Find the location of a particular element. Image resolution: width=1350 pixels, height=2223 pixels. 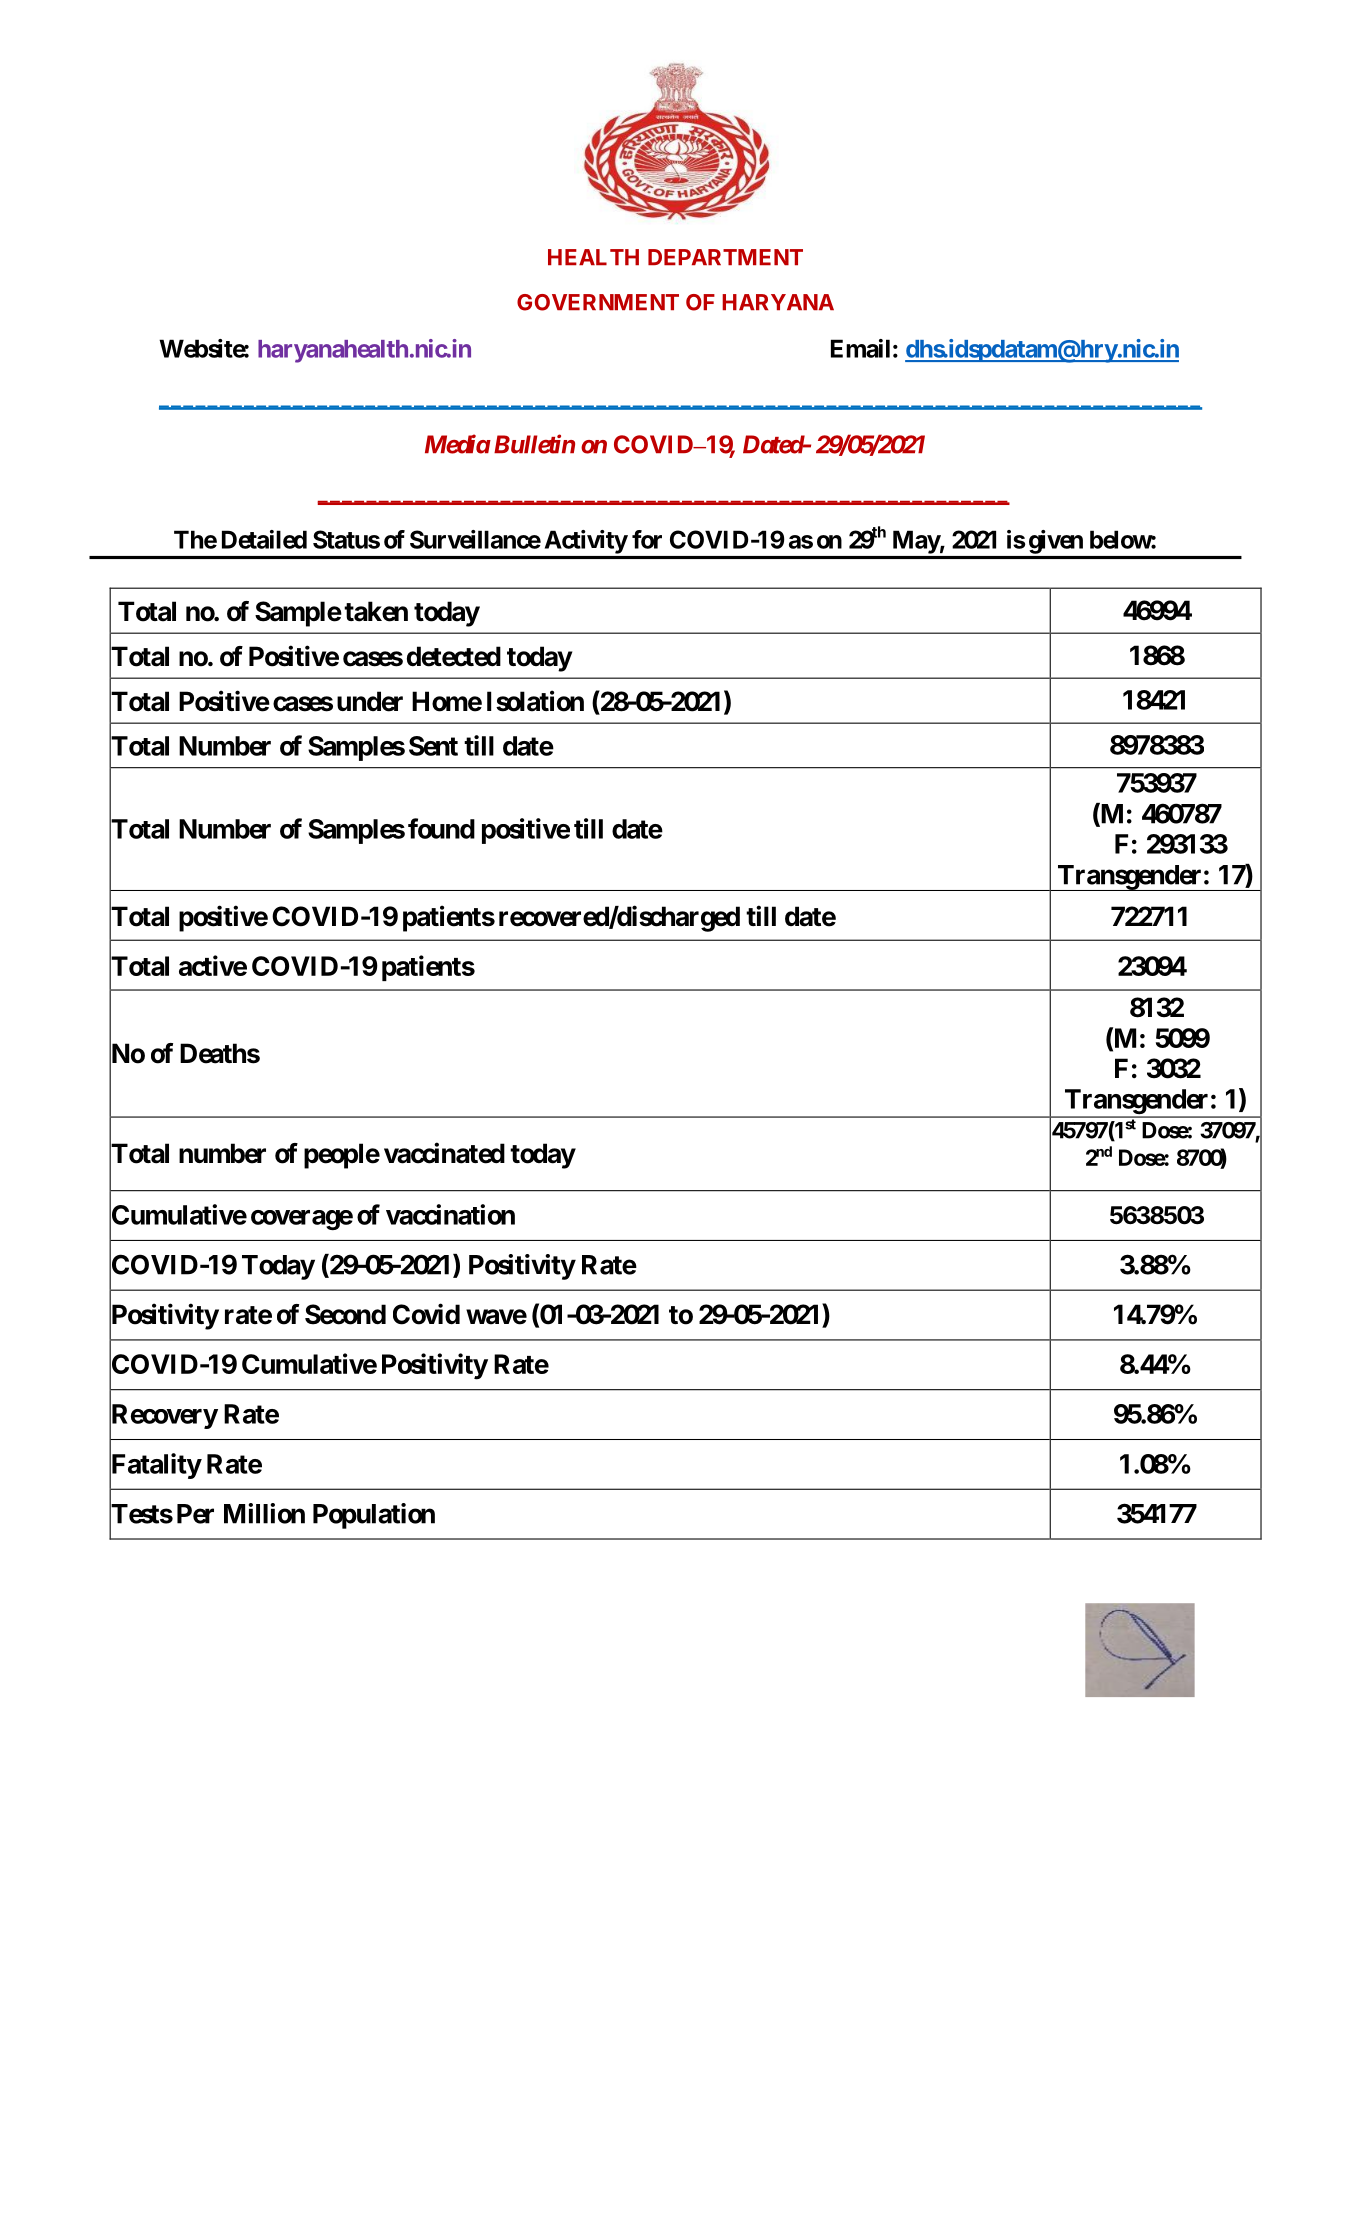

Isolation is located at coordinates (535, 701).
